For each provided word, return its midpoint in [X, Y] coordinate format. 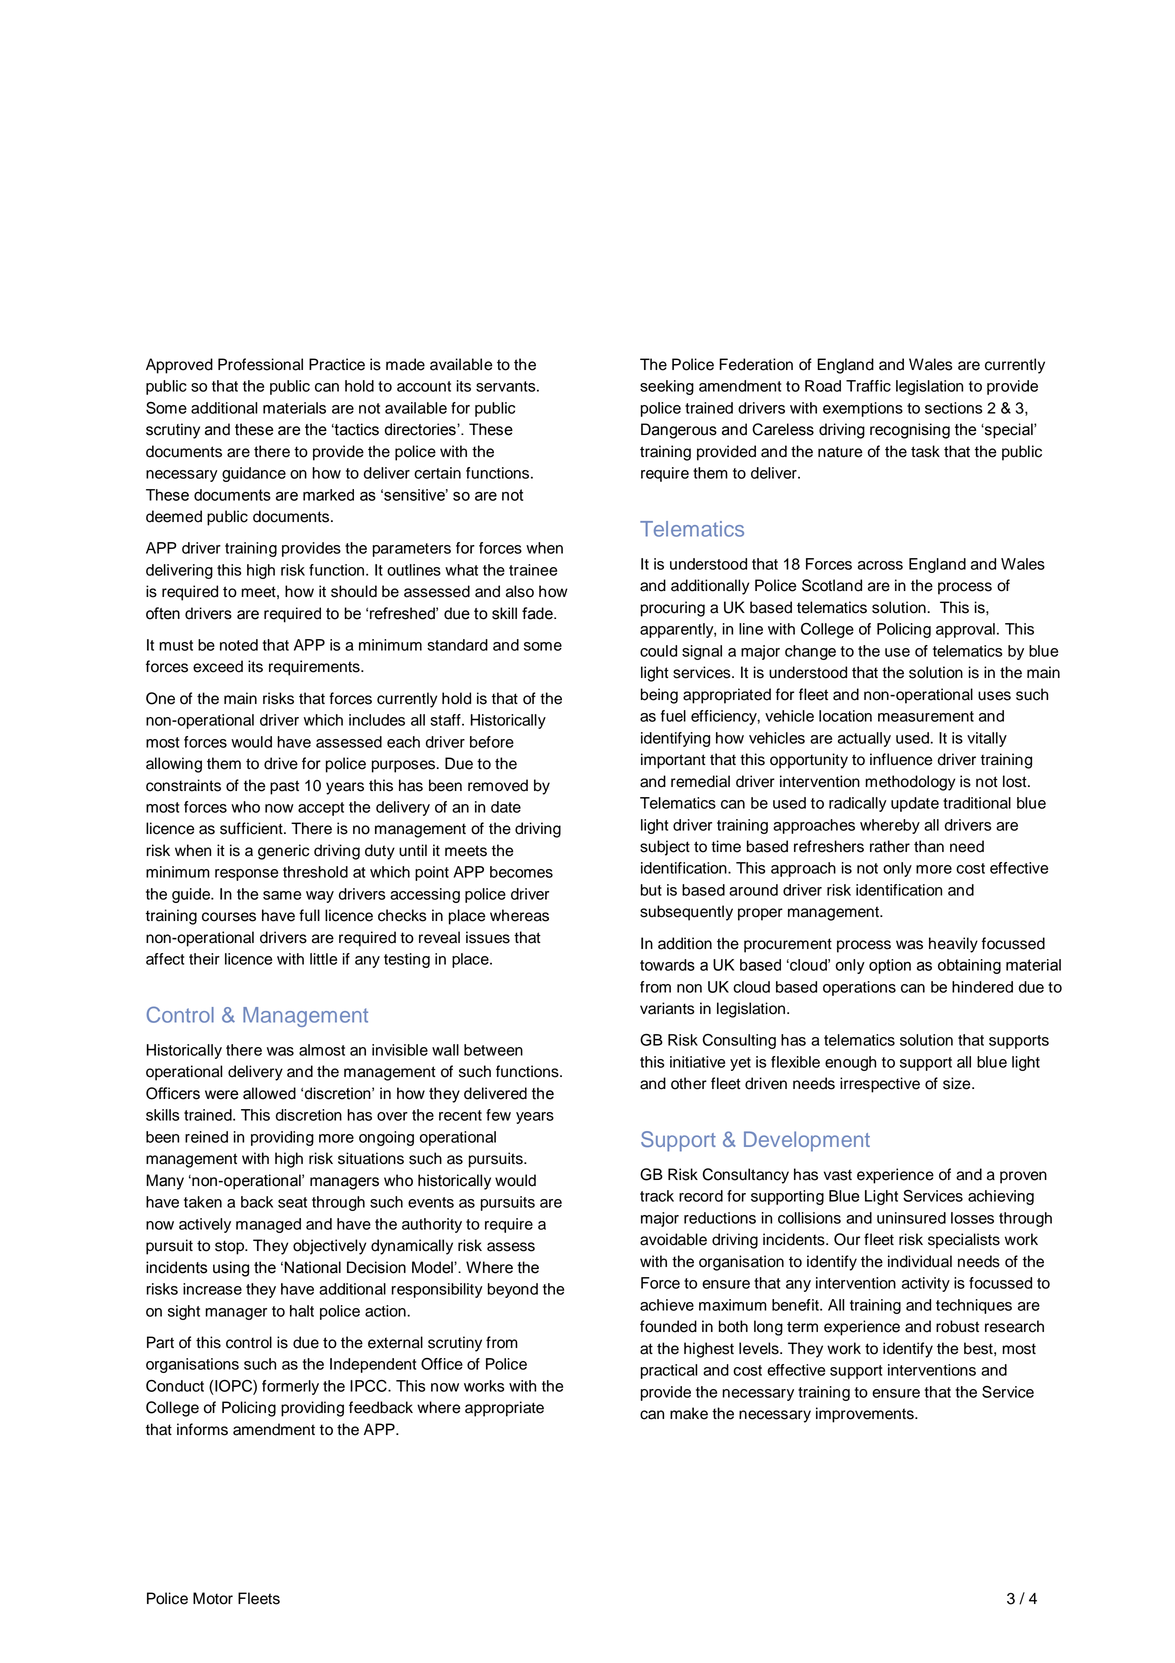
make [689, 1413]
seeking [667, 387]
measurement [926, 716]
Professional [260, 364]
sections [953, 408]
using [231, 1269]
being [659, 696]
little [323, 959]
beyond [513, 1290]
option [890, 966]
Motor [213, 1598]
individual [920, 1261]
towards [667, 965]
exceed [218, 666]
